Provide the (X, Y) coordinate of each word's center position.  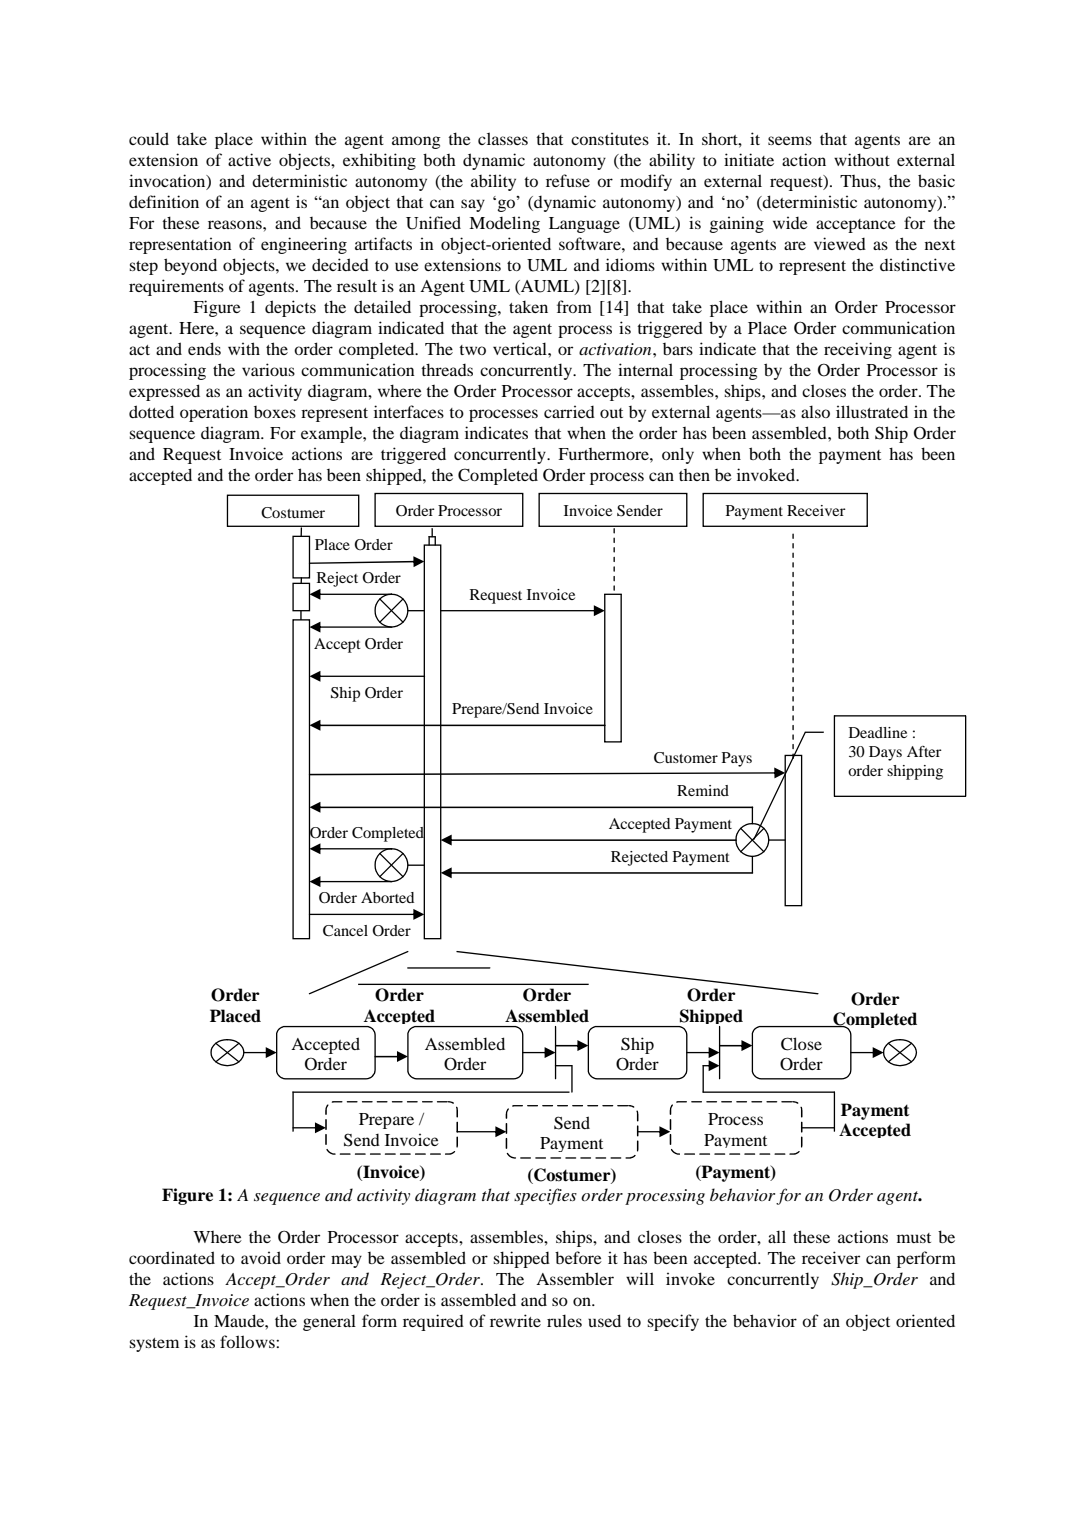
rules (564, 1320)
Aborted (387, 897)
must (914, 1238)
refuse (568, 180)
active (249, 159)
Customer (686, 758)
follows (248, 1341)
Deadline (878, 732)
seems (790, 140)
